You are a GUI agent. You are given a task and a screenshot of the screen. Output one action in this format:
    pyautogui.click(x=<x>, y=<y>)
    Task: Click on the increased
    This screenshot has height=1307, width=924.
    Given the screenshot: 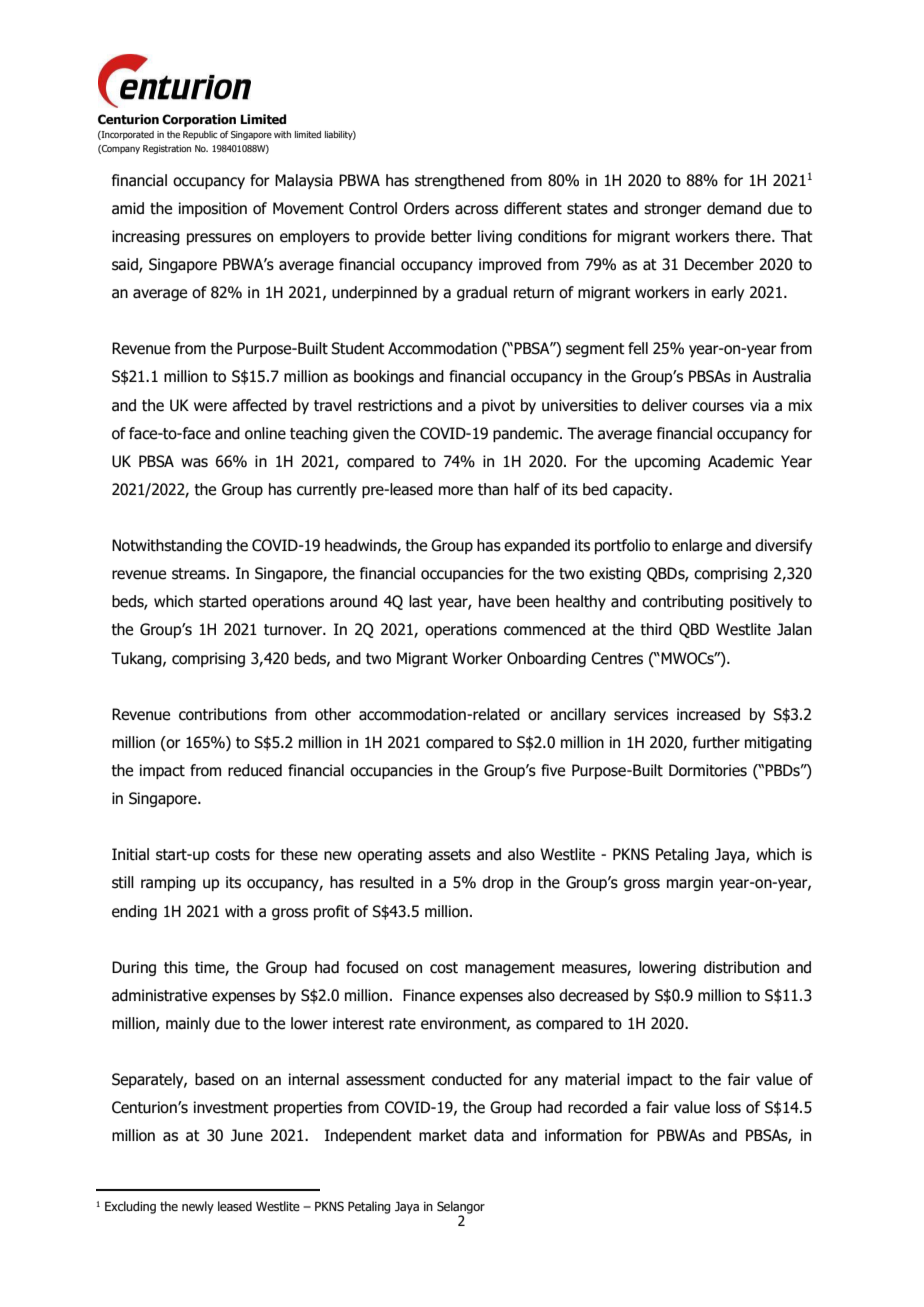 What is the action you would take?
    pyautogui.click(x=708, y=714)
